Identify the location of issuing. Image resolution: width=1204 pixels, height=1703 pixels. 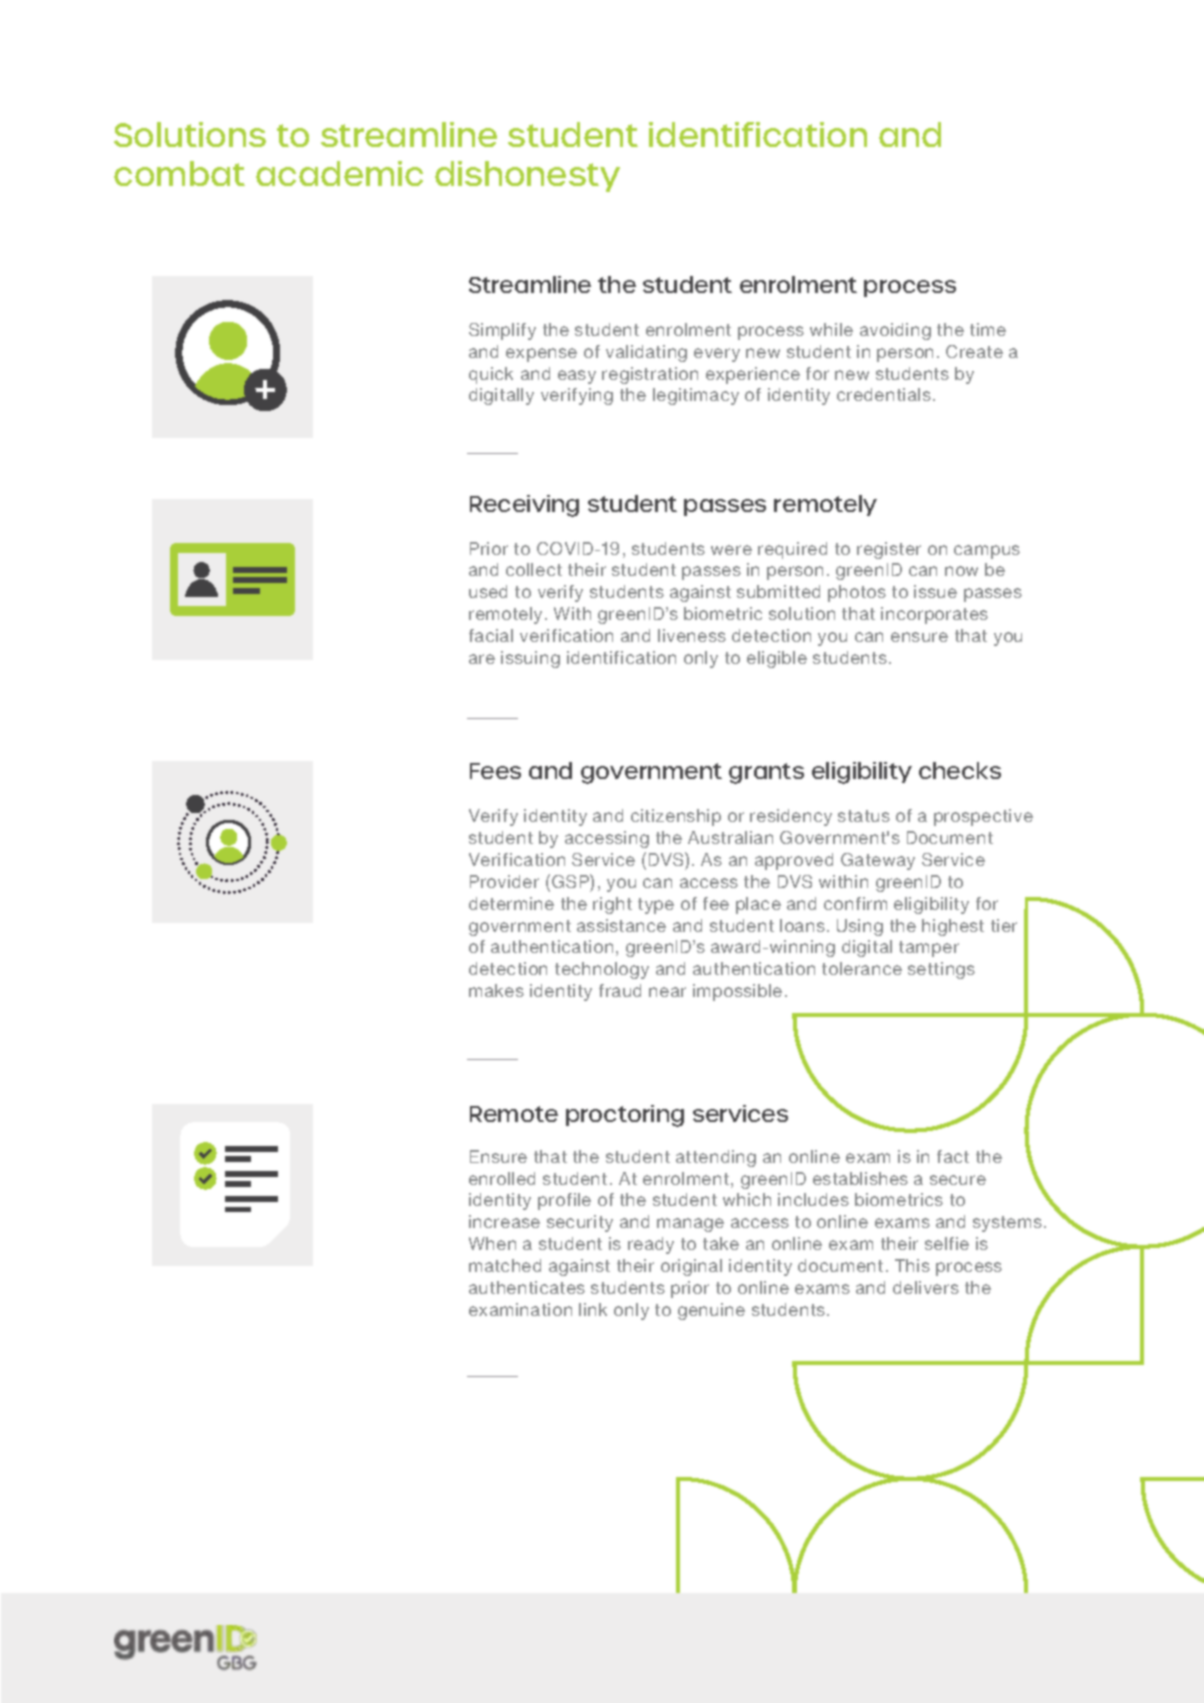
(530, 659).
